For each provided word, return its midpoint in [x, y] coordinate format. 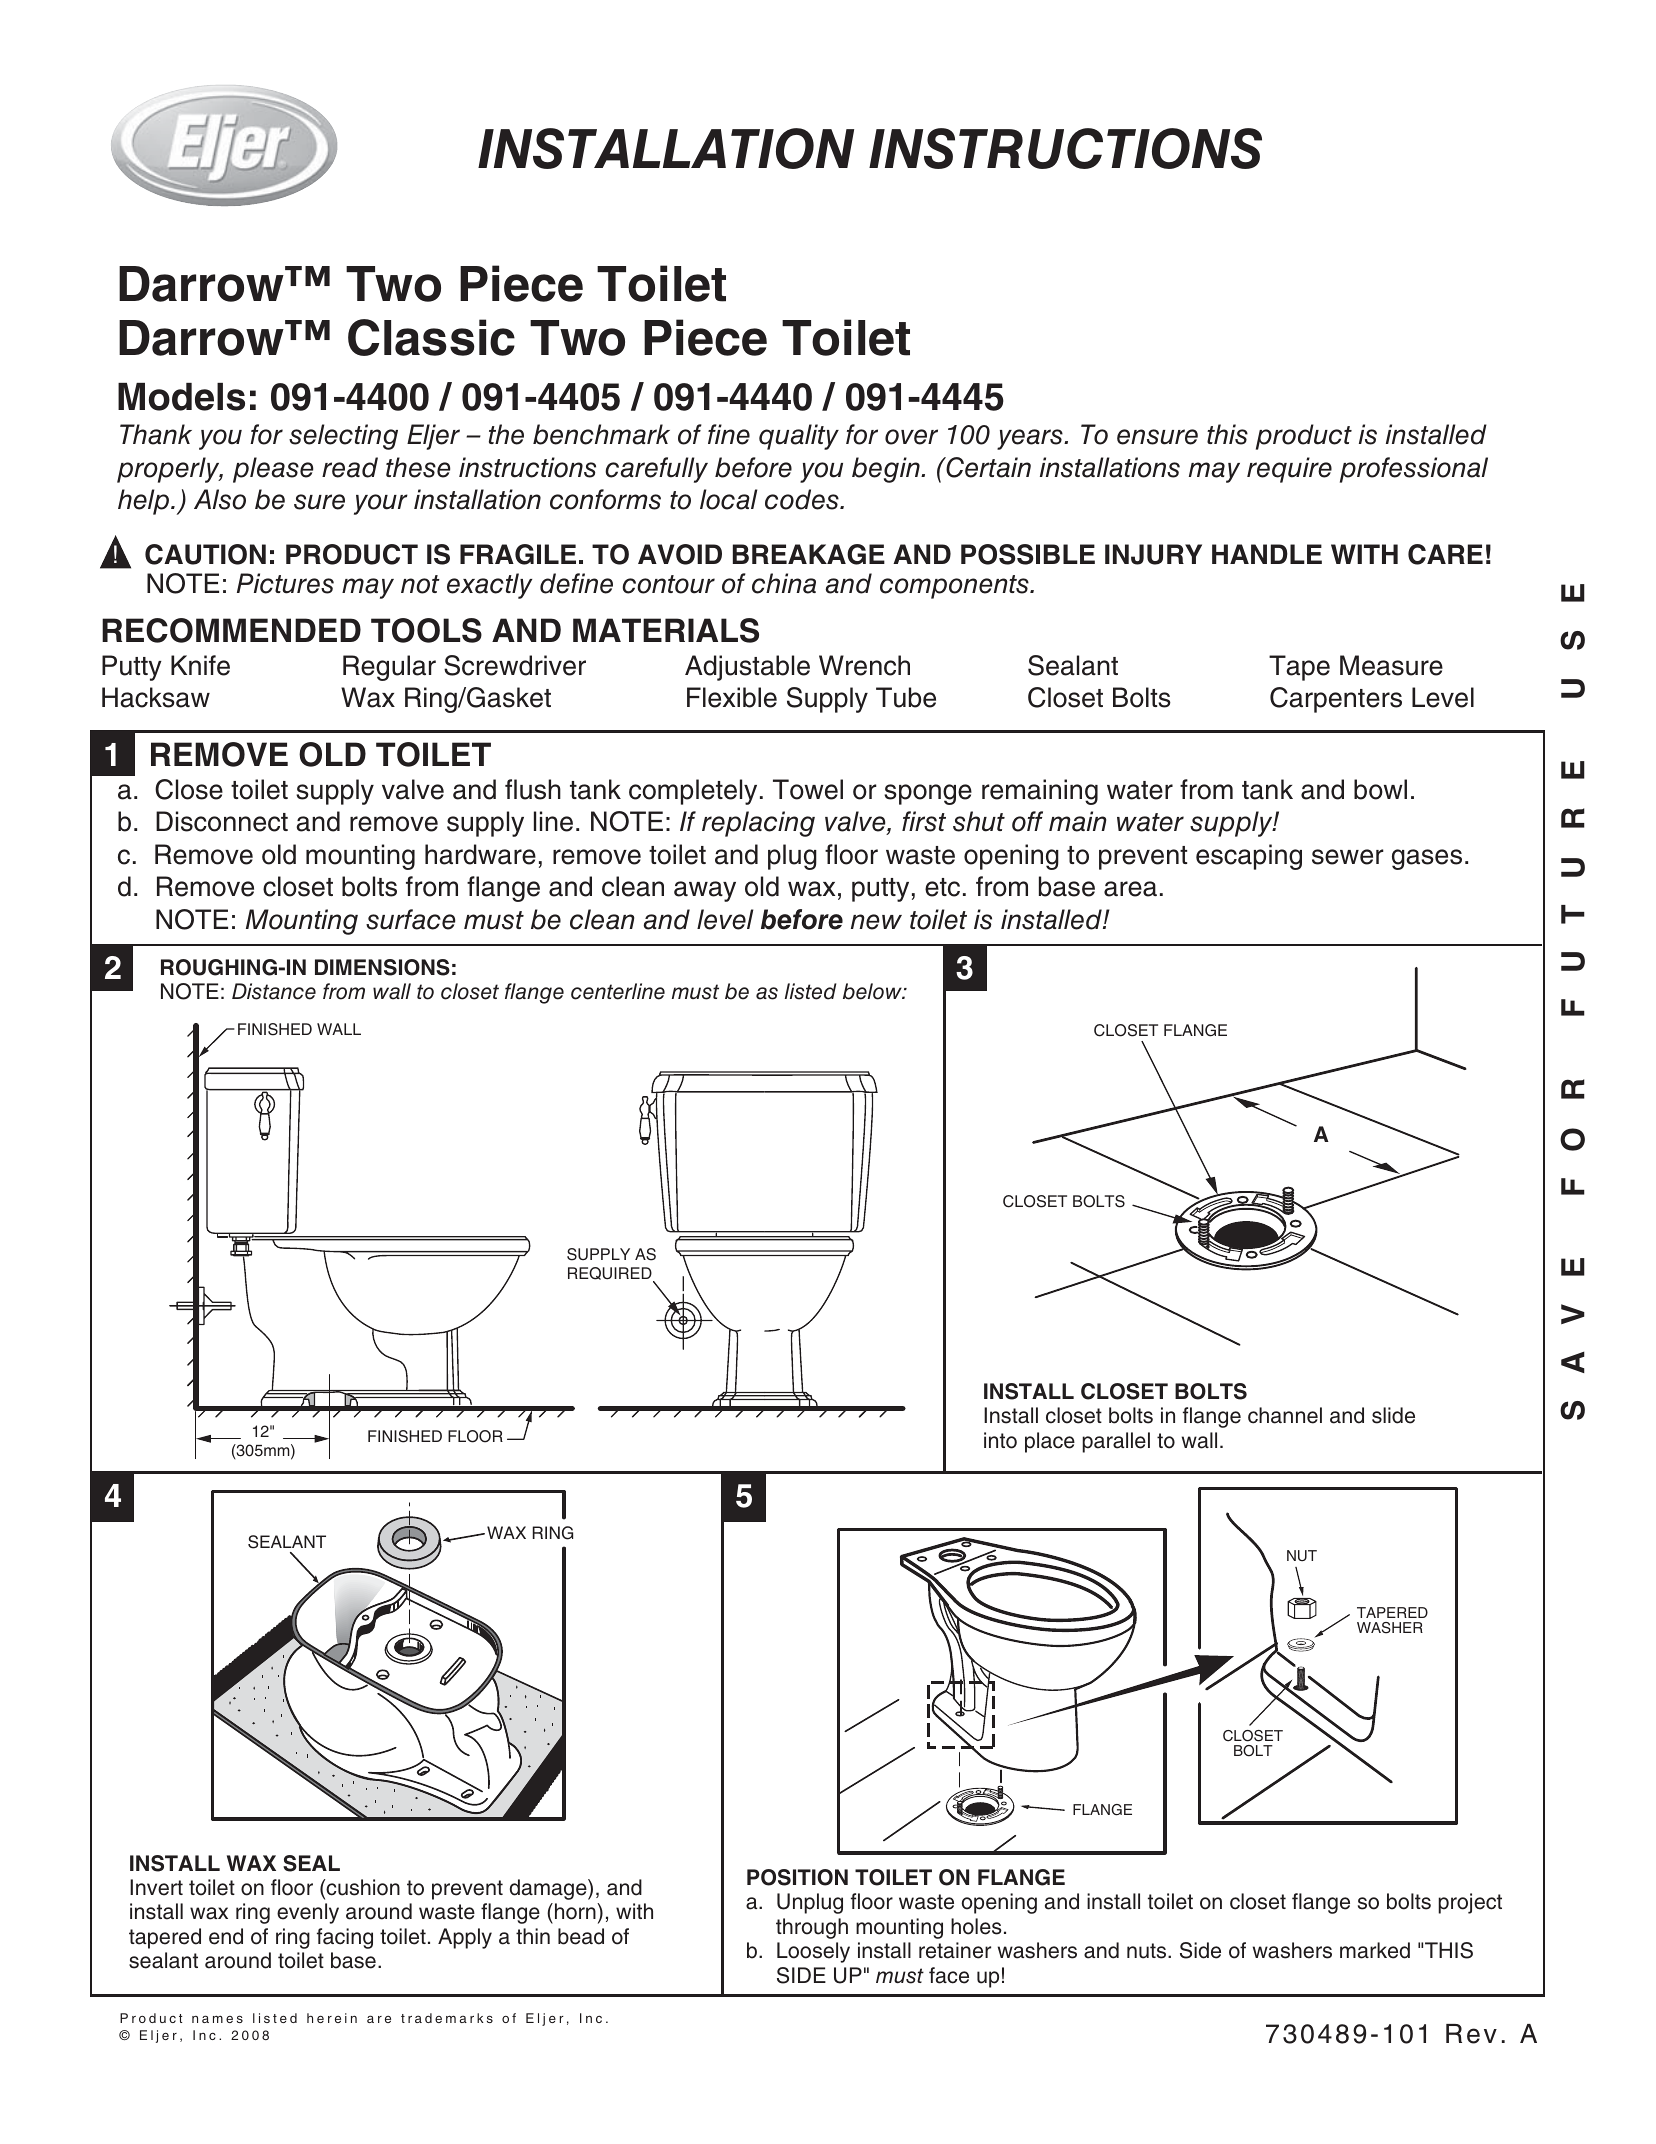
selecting [343, 437]
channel [1285, 1415]
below [873, 991]
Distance [274, 991]
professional [1414, 470]
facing [345, 1938]
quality [799, 437]
